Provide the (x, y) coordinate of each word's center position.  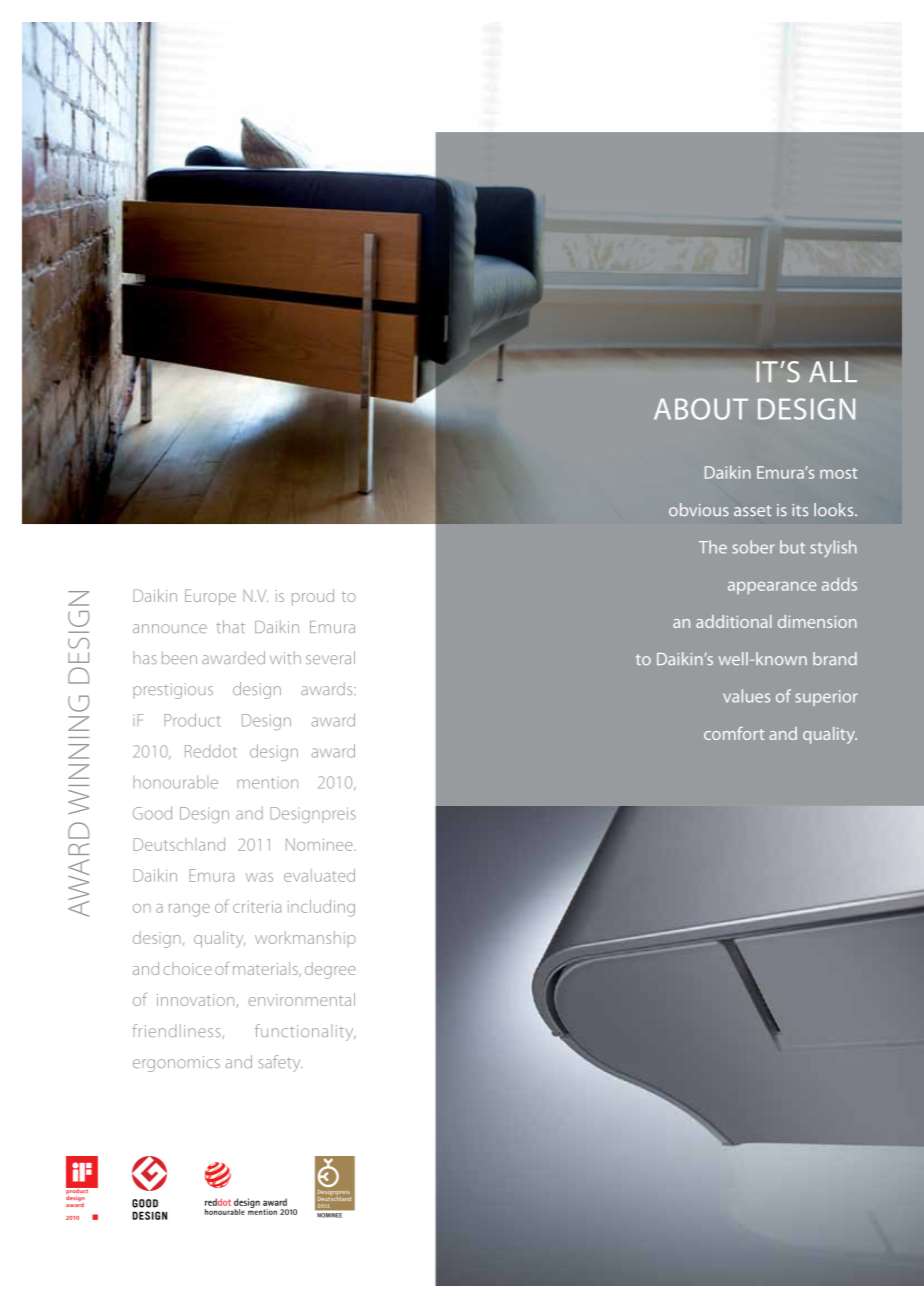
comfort (734, 733)
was (259, 877)
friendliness (176, 1030)
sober (753, 547)
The (713, 547)
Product (192, 720)
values (746, 696)
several (330, 657)
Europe (210, 597)
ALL (833, 372)
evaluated (319, 875)
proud (313, 597)
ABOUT (701, 409)
